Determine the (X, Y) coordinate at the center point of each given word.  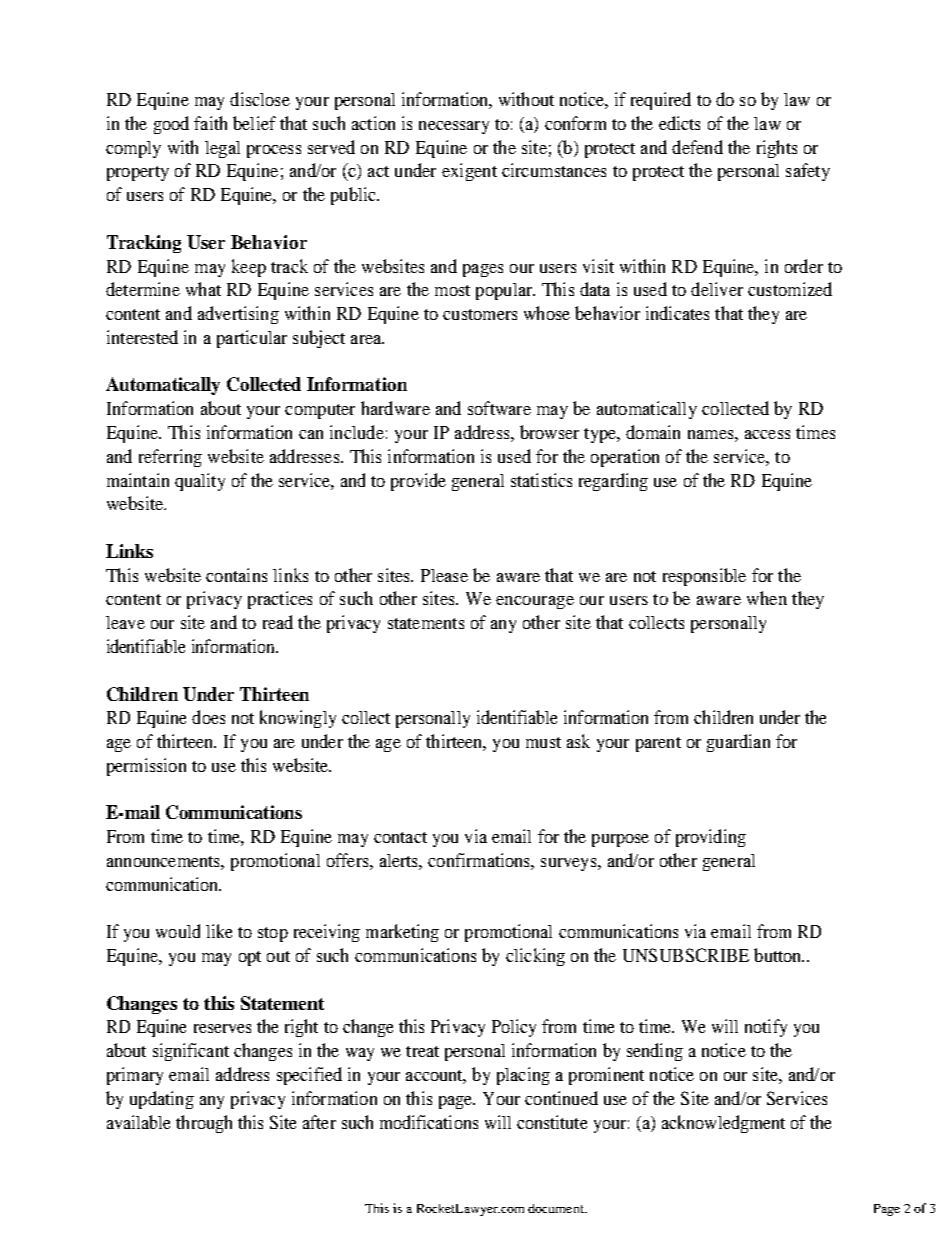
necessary (454, 127)
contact (400, 837)
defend (697, 147)
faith (210, 123)
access (767, 434)
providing (711, 838)
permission (146, 767)
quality (200, 482)
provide (418, 482)
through (204, 1124)
